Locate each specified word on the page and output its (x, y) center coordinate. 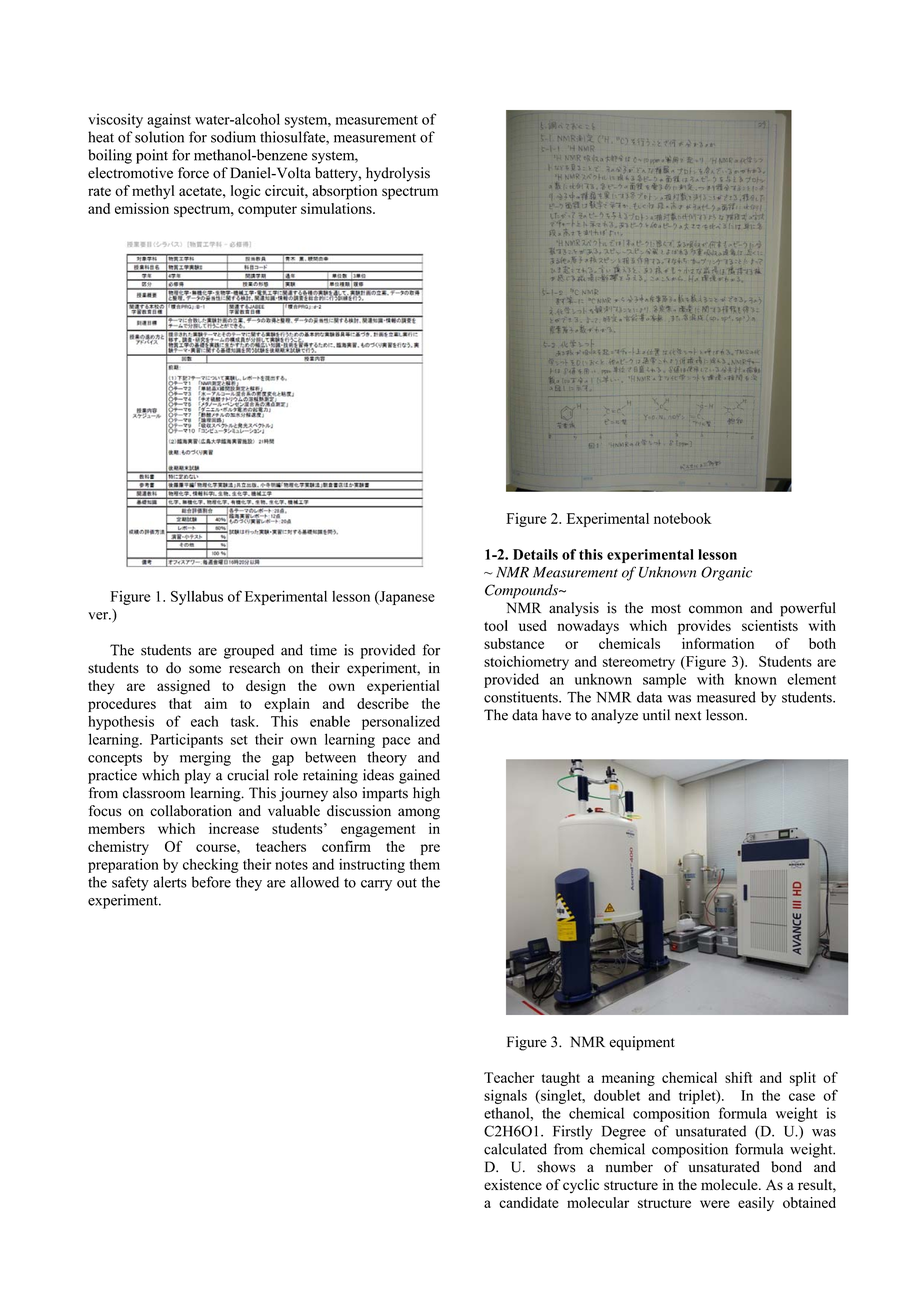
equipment (642, 1043)
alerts (170, 882)
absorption (345, 192)
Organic (727, 573)
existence (513, 1184)
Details (535, 554)
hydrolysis (398, 174)
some (205, 669)
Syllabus (197, 598)
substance (514, 643)
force (193, 173)
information (718, 643)
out (407, 883)
